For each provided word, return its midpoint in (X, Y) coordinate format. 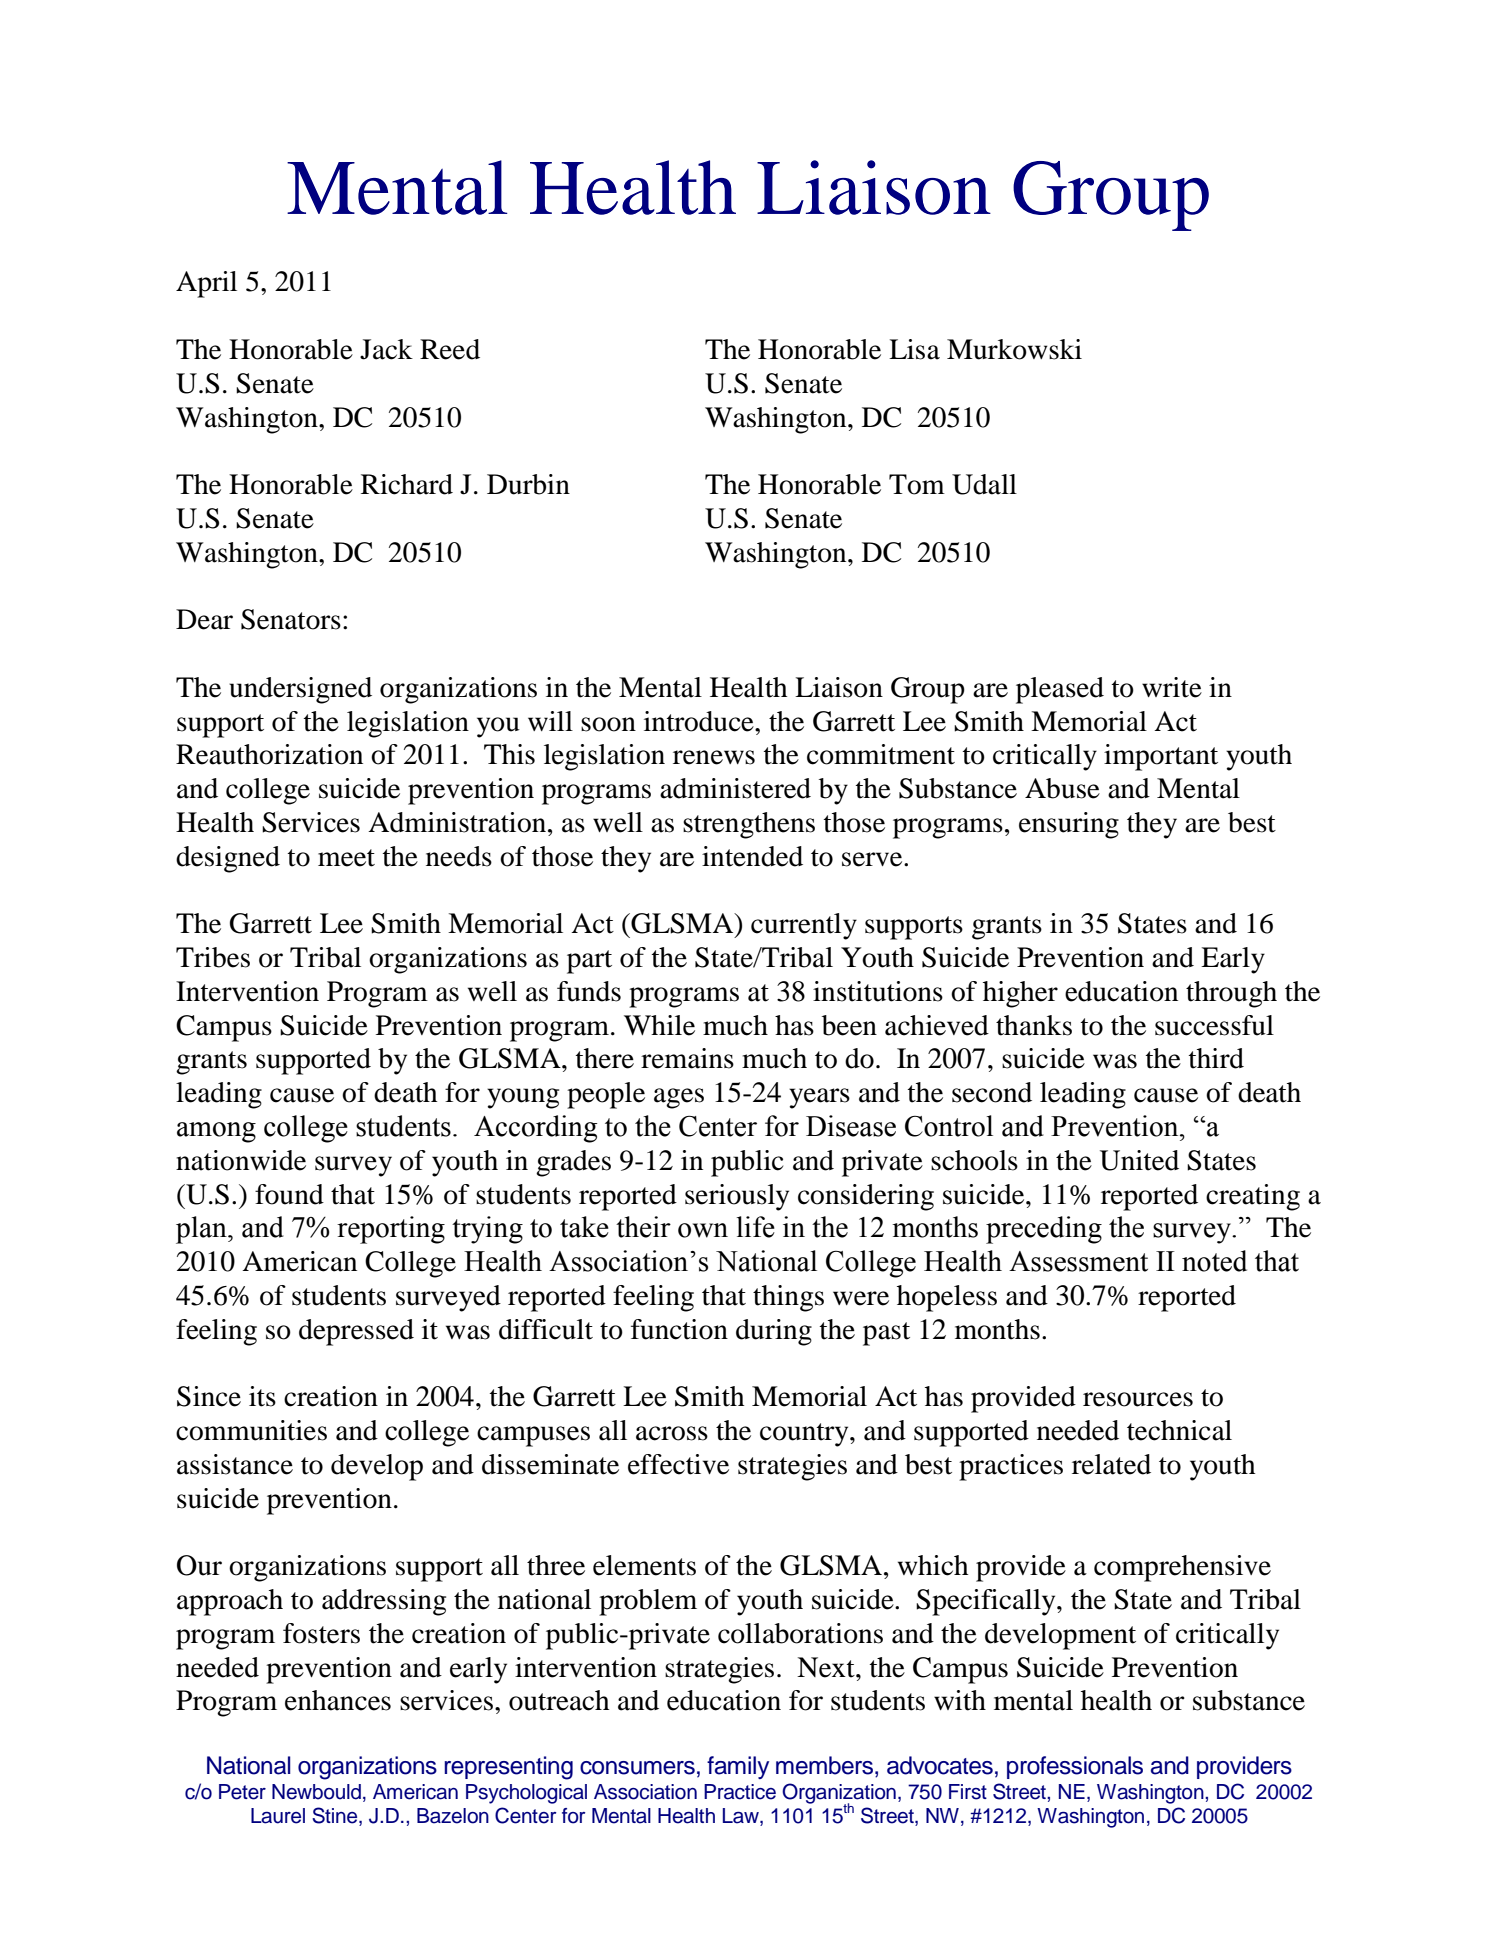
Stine (336, 1815)
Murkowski (1014, 349)
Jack (386, 349)
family (738, 1767)
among (216, 1132)
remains (687, 1058)
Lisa (914, 349)
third (1216, 1058)
